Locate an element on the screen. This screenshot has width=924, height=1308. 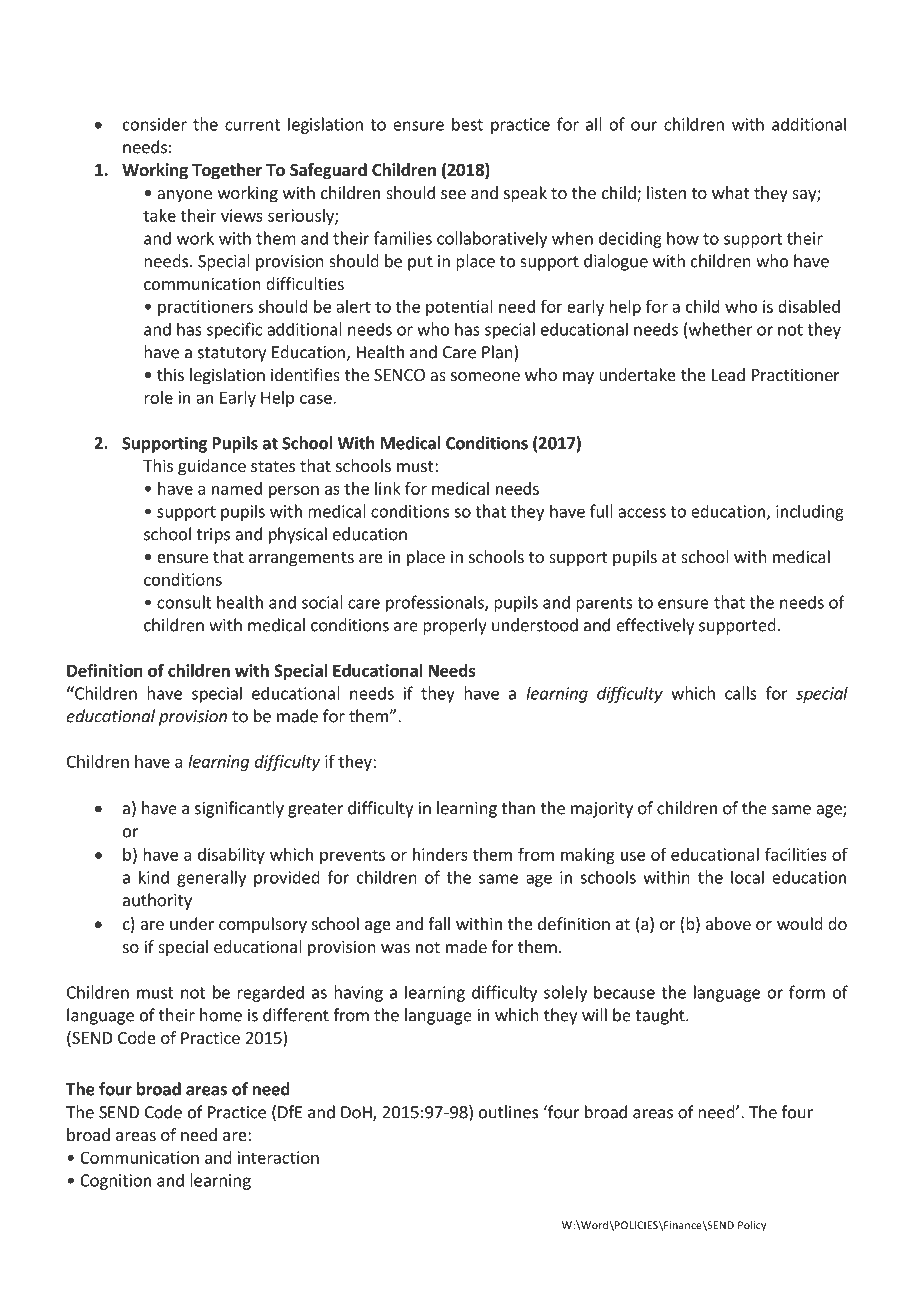
link is located at coordinates (388, 488).
